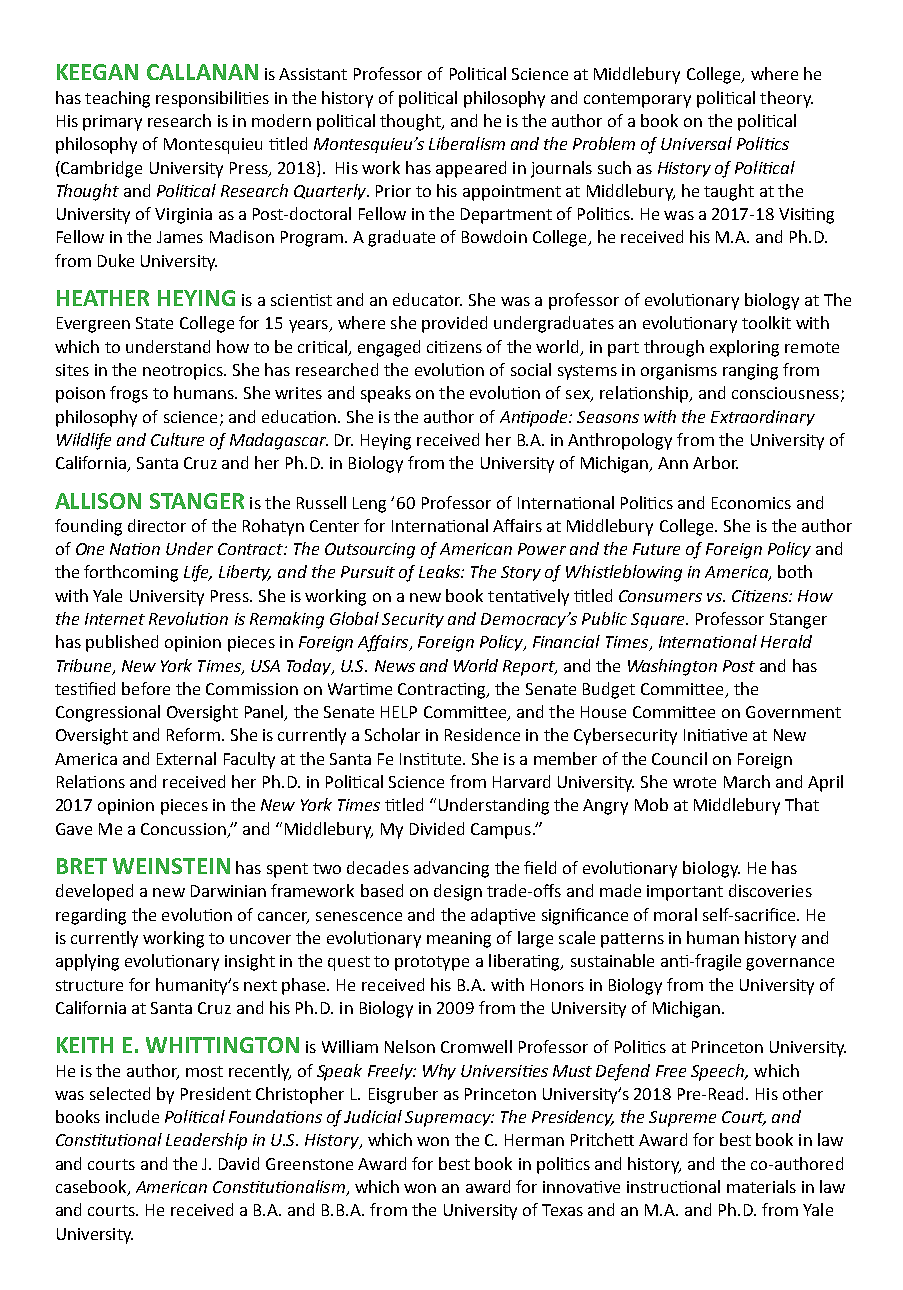 The image size is (903, 1290). I want to click on teaching, so click(117, 99).
